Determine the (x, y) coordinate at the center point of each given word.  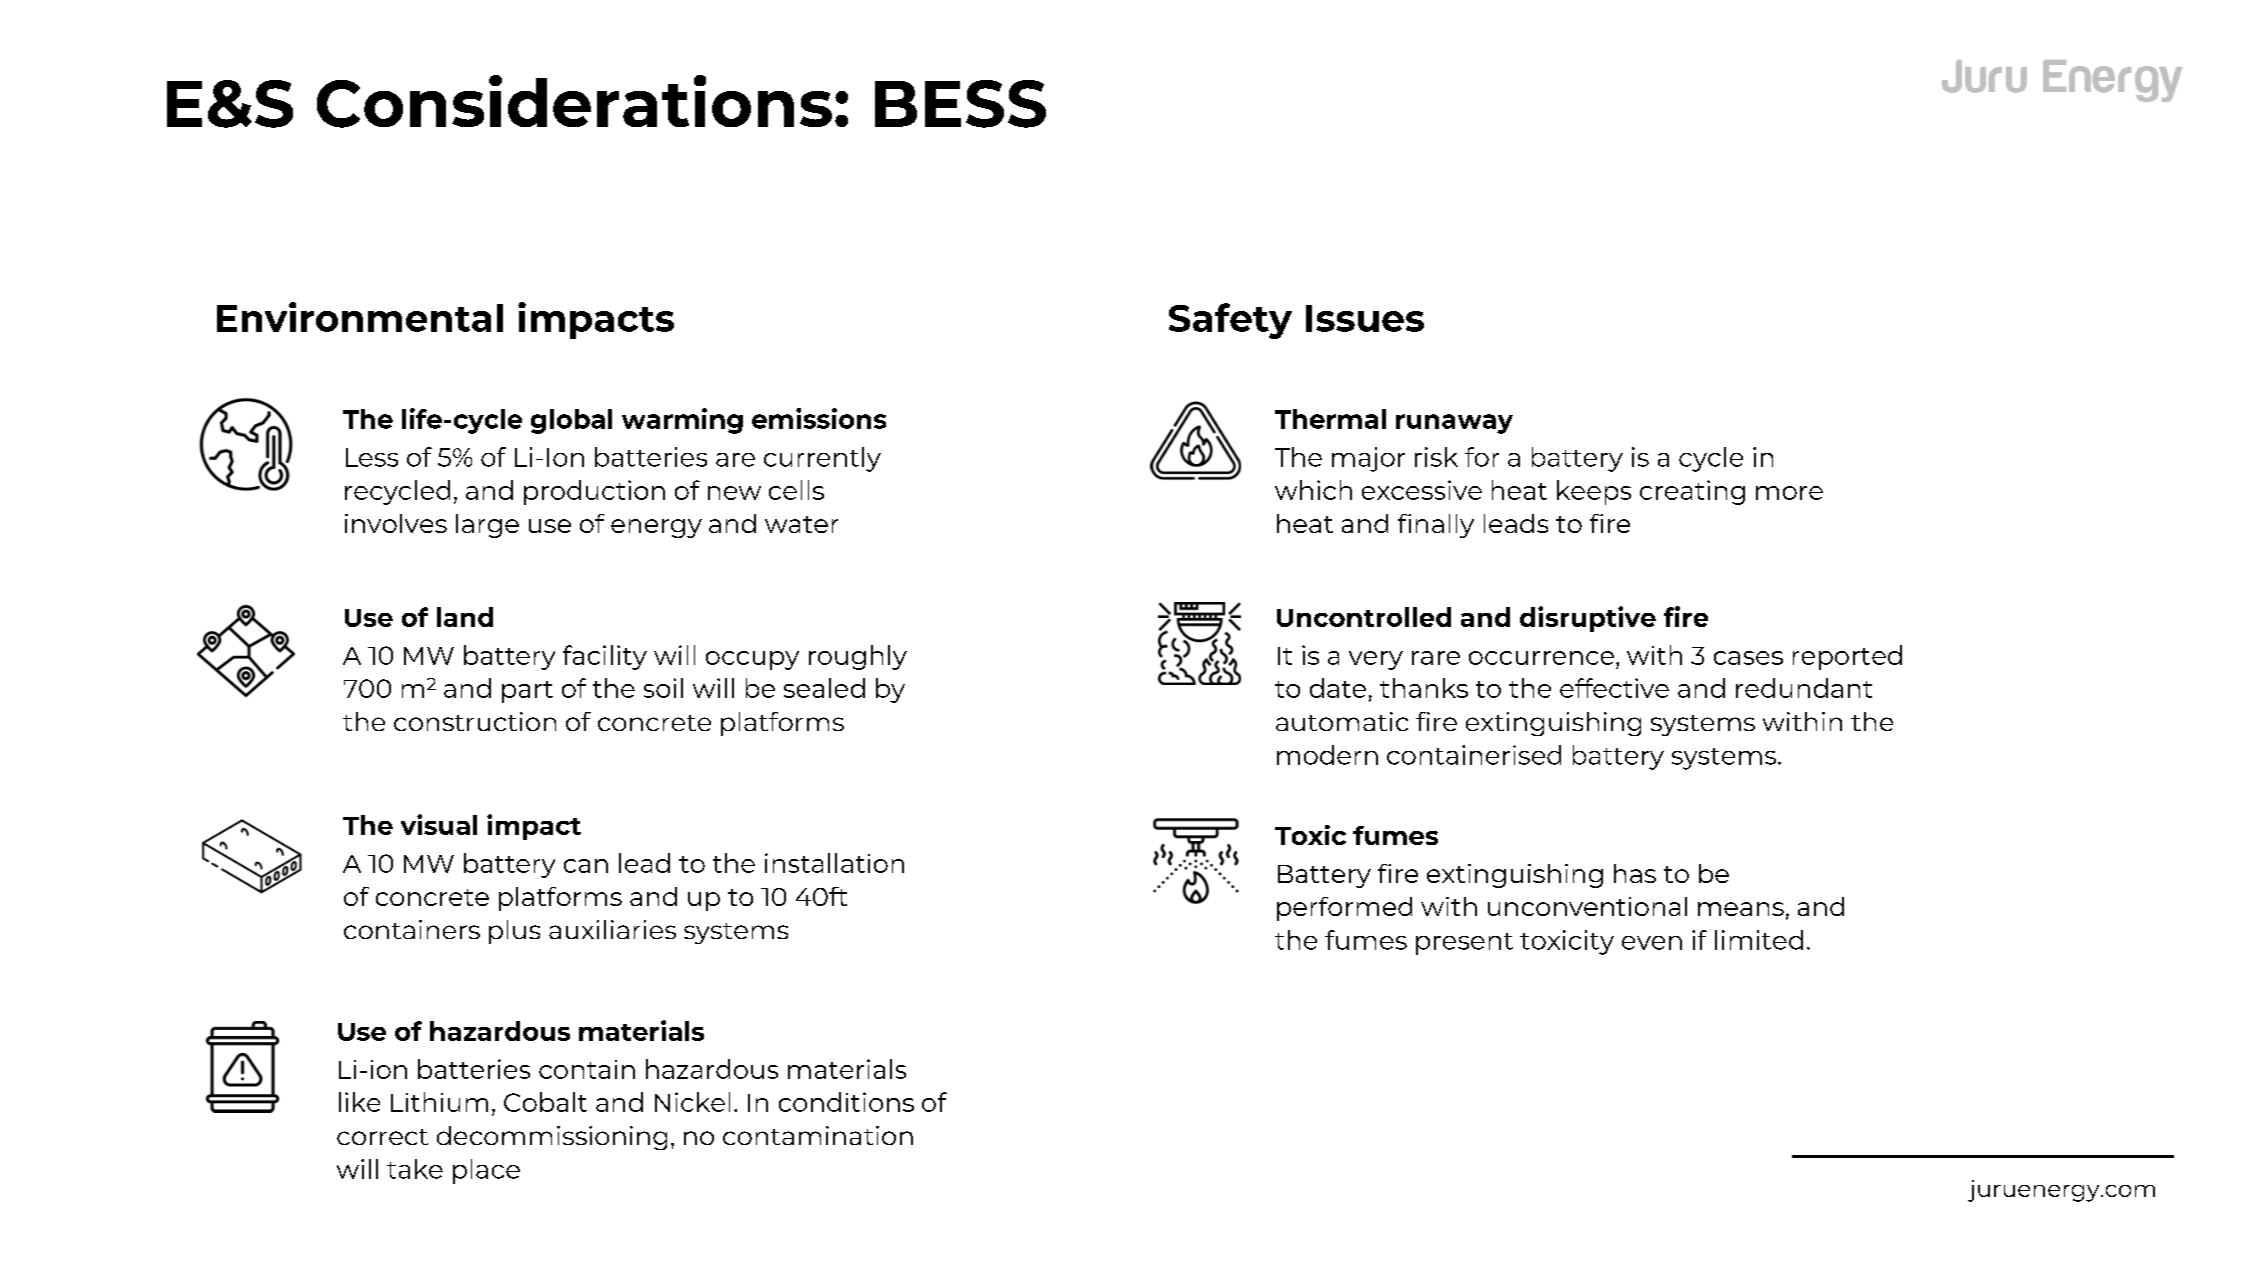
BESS (960, 104)
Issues (1365, 318)
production (594, 492)
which (1313, 490)
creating (1692, 492)
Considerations (574, 101)
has (1635, 873)
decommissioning (552, 1138)
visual (439, 824)
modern (1327, 755)
